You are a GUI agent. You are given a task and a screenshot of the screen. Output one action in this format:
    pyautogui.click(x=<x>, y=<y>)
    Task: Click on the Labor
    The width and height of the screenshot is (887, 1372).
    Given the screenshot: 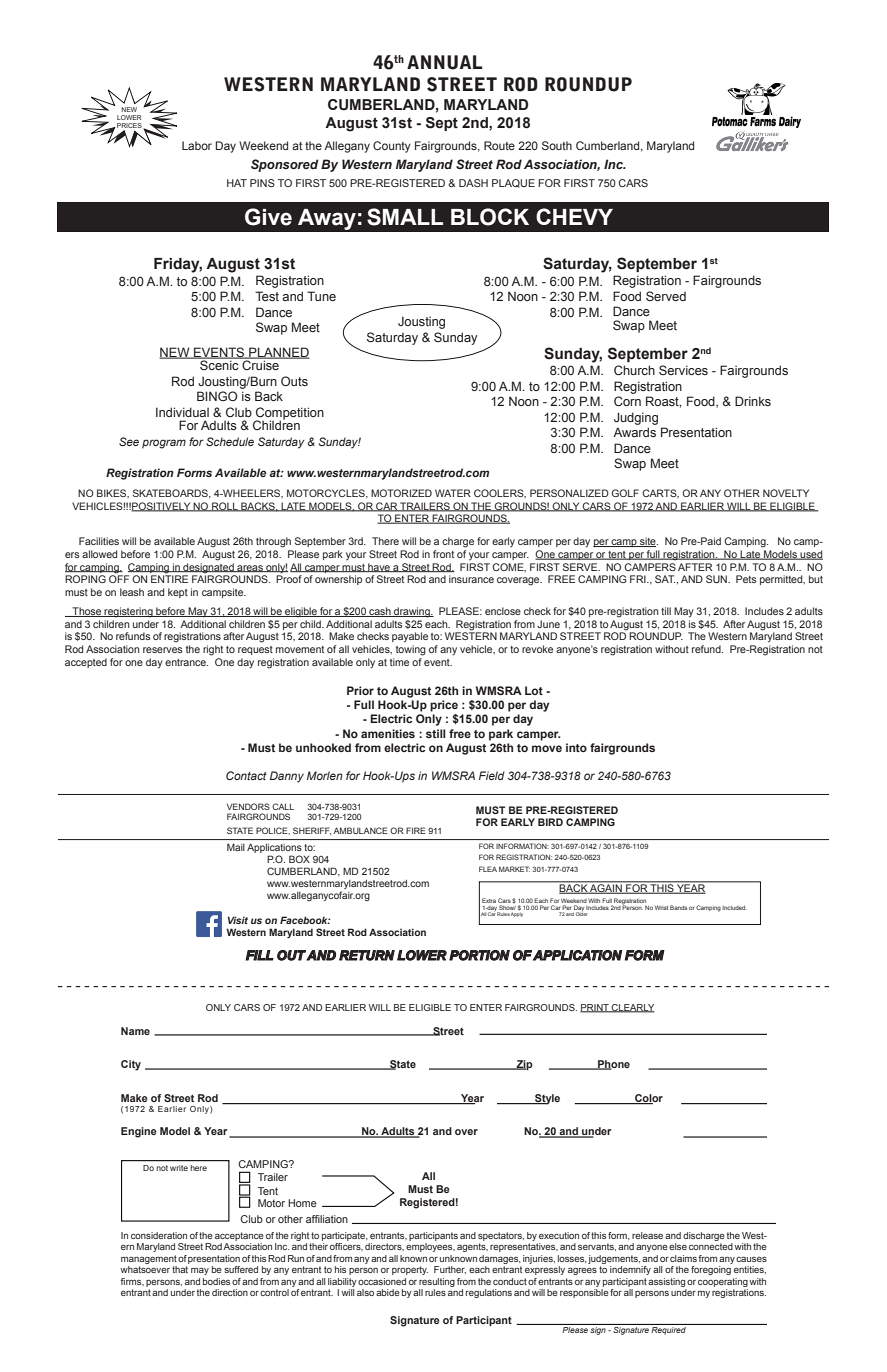 What is the action you would take?
    pyautogui.click(x=197, y=145)
